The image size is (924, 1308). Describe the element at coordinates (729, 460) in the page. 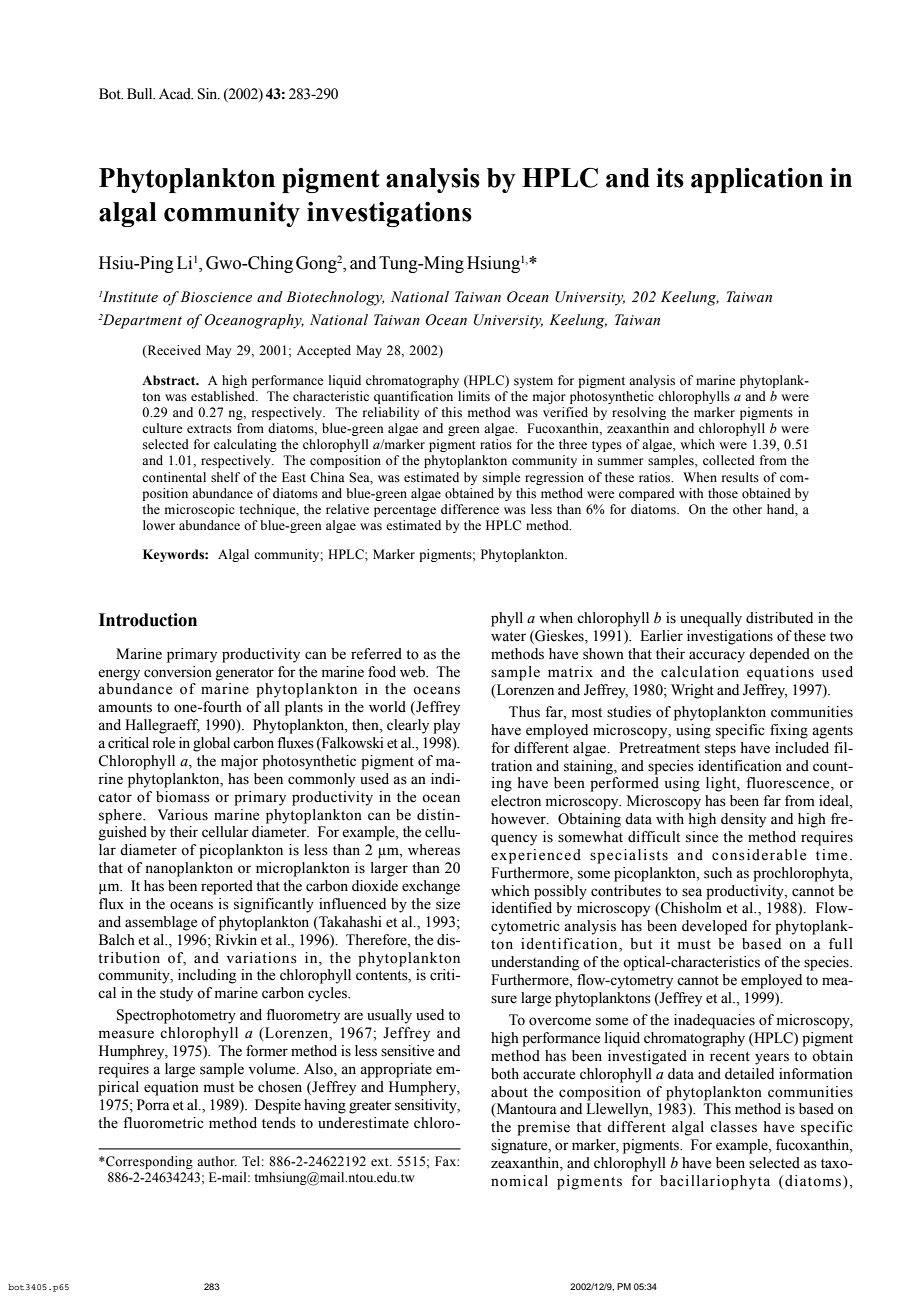

I see `collected` at that location.
